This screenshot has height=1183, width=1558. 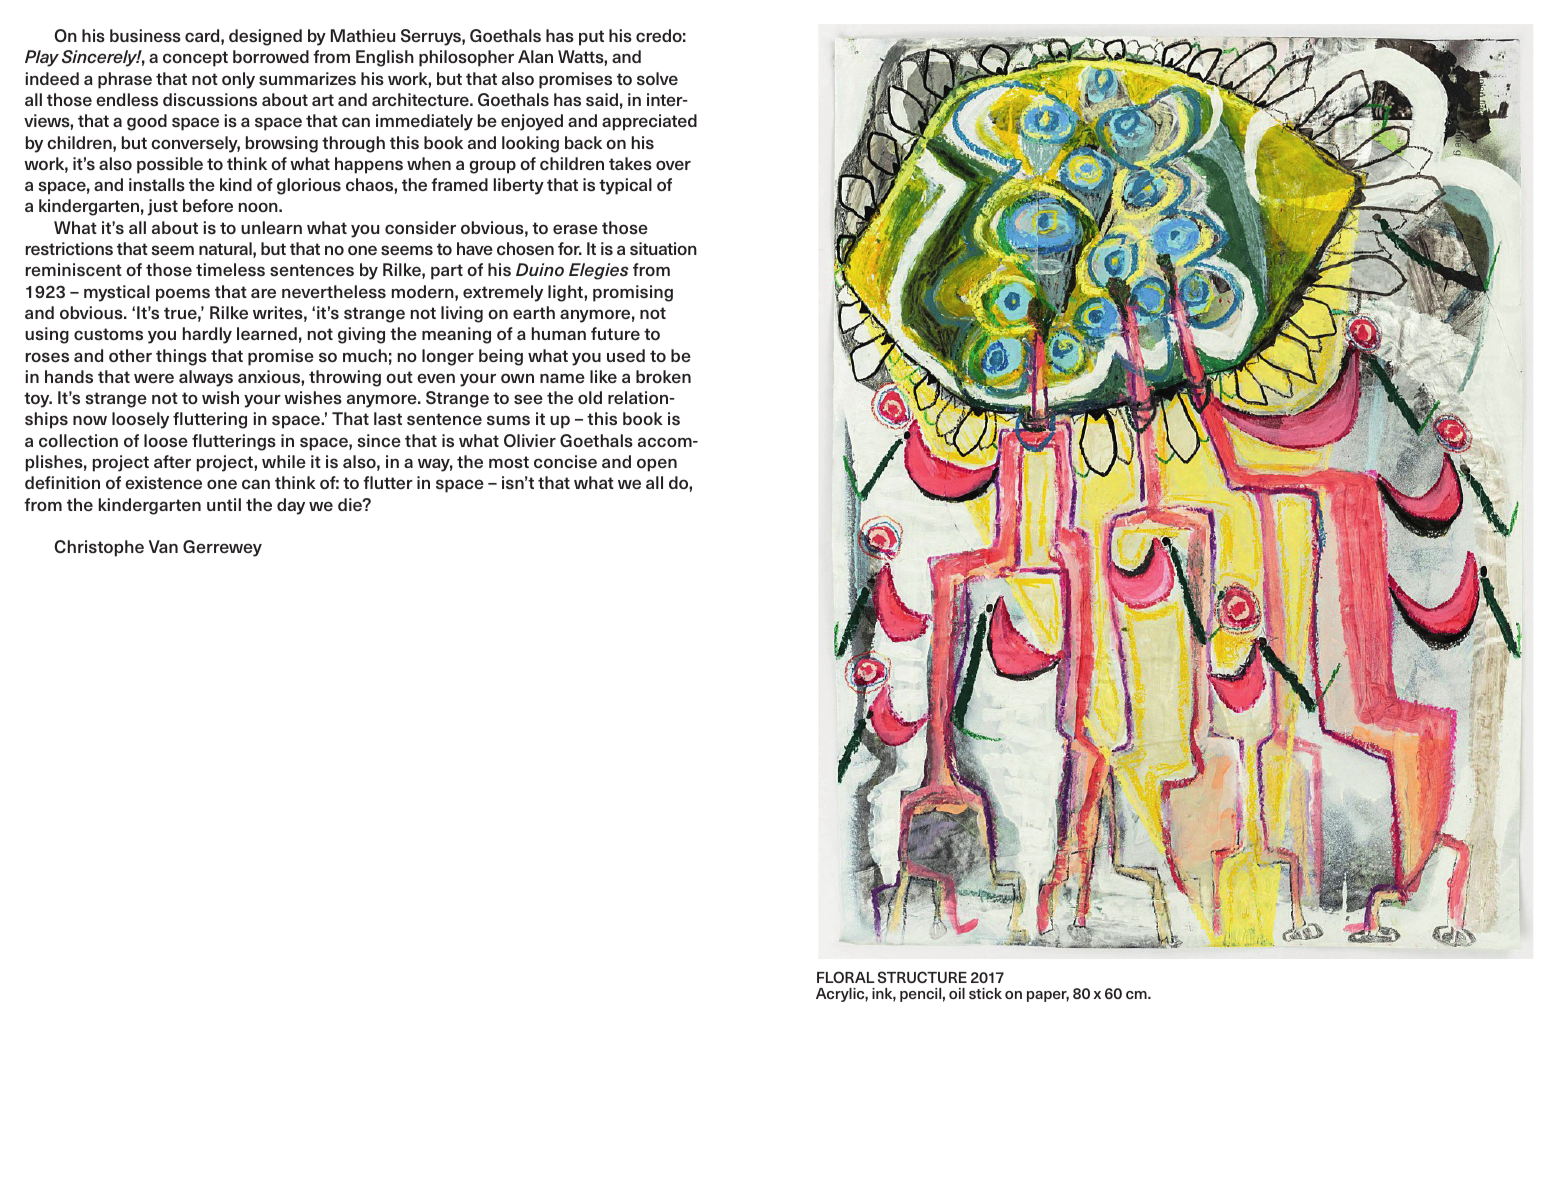 What do you see at coordinates (183, 295) in the screenshot?
I see `poems` at bounding box center [183, 295].
